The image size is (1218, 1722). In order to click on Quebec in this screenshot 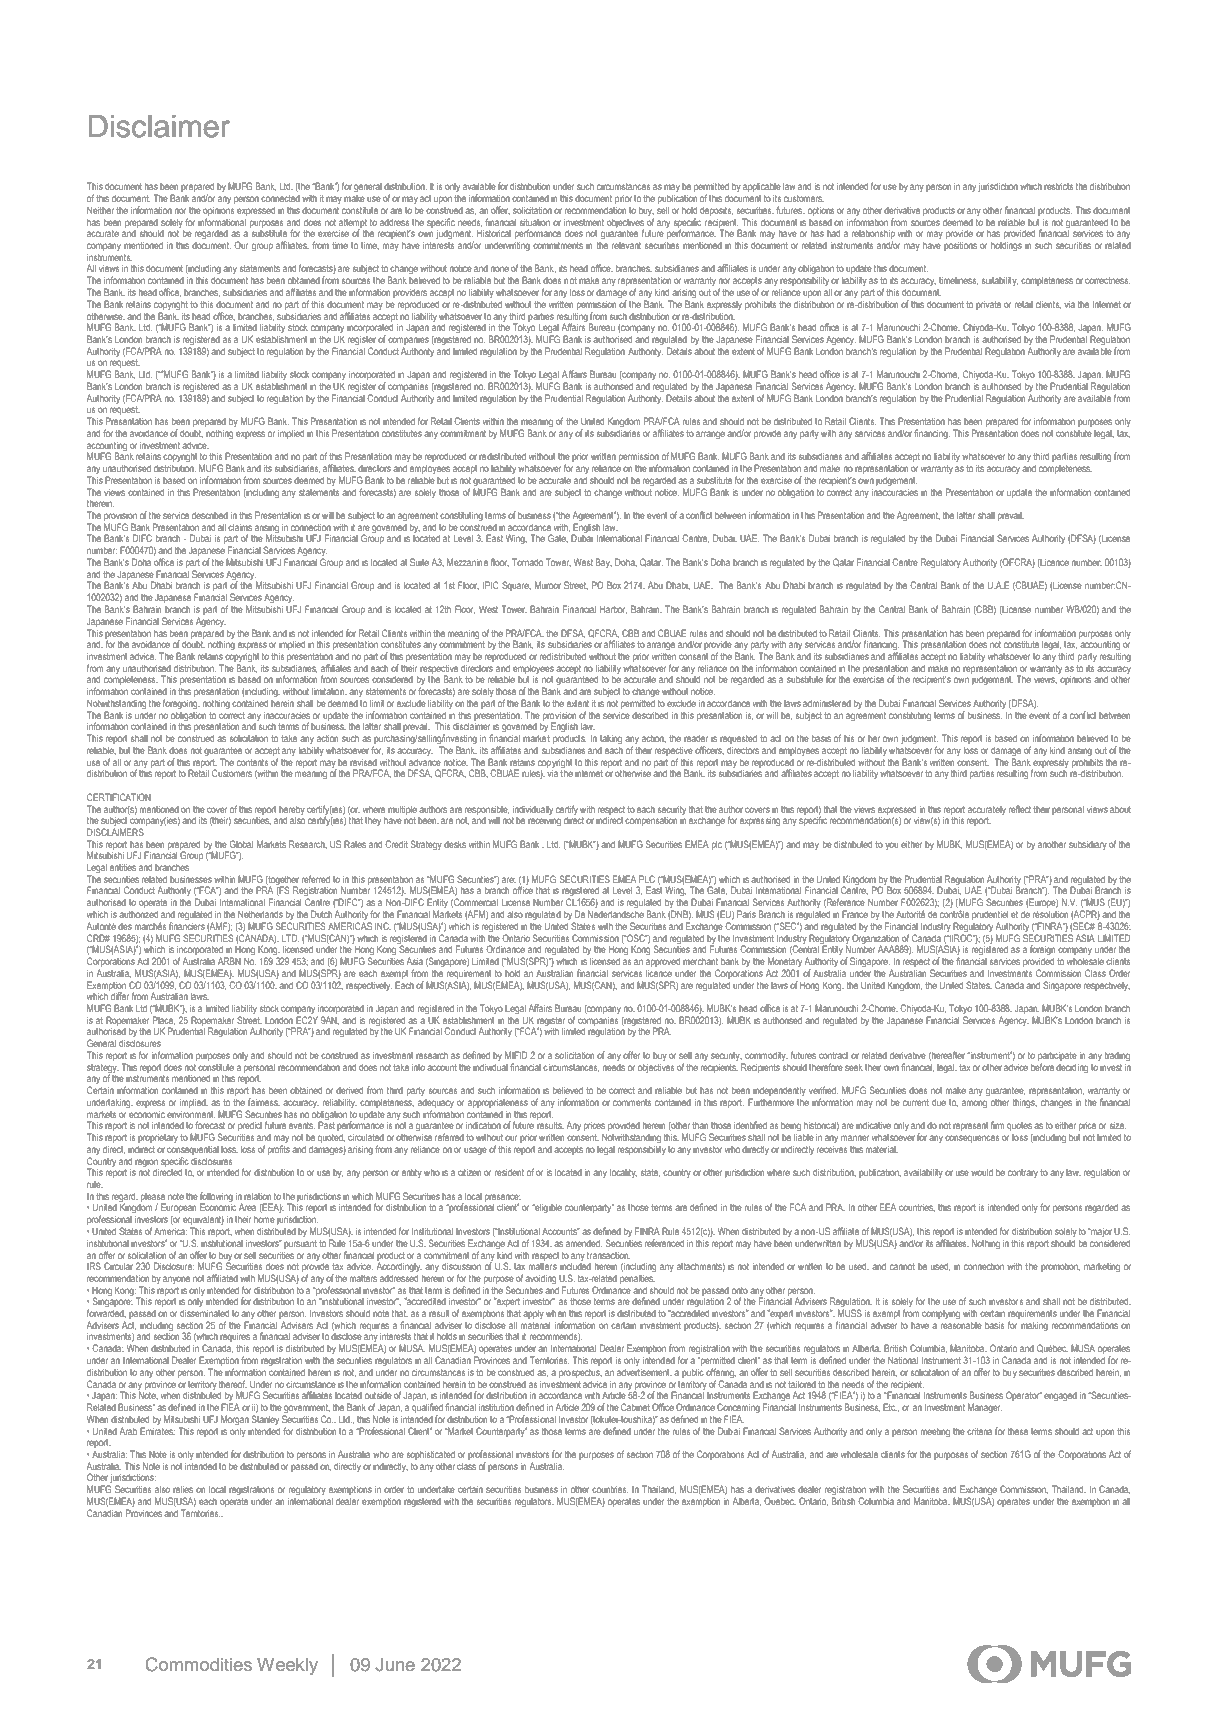, I will do `click(780, 1501)`.
